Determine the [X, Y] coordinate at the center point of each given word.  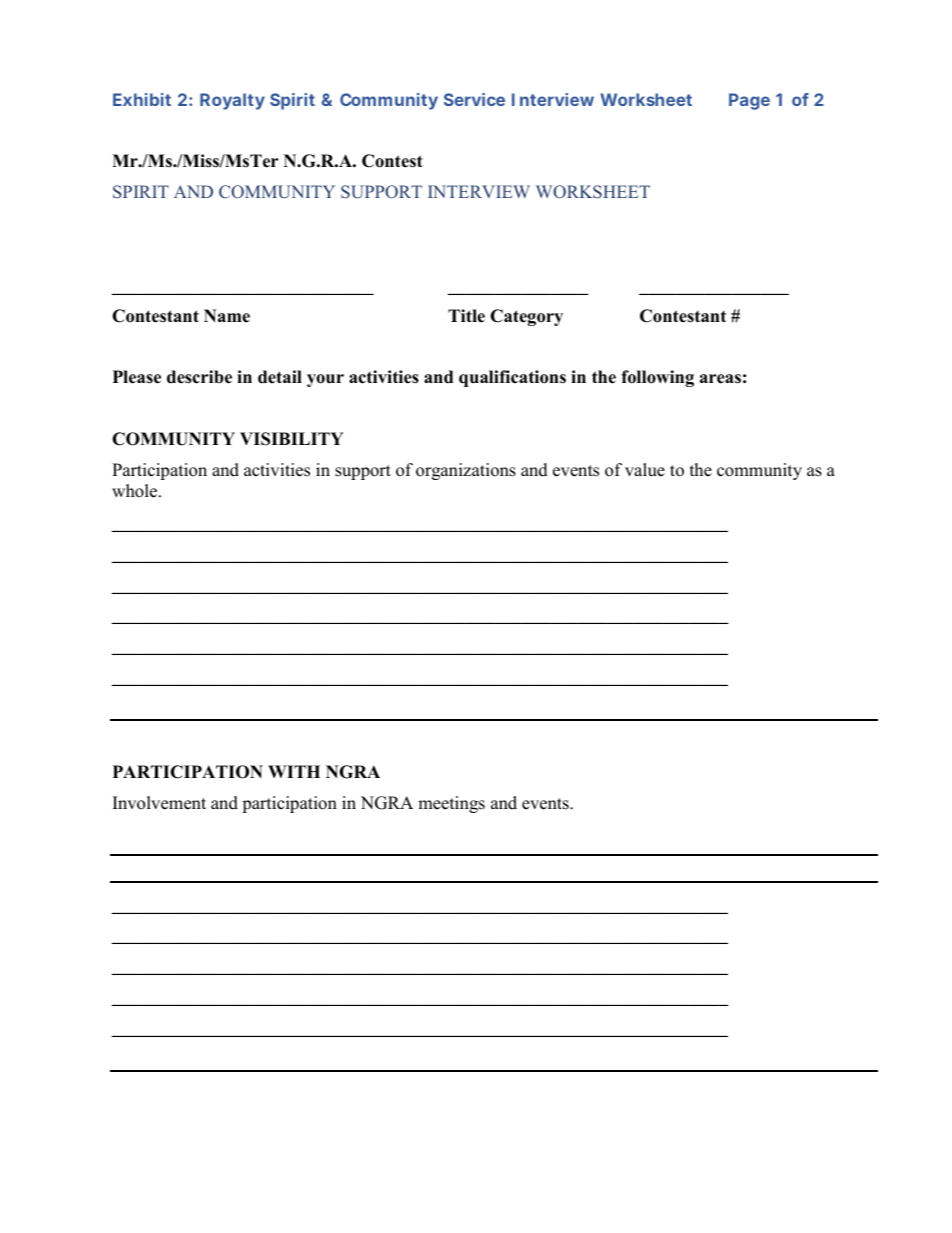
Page [749, 101]
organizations [466, 471]
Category [526, 317]
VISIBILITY [292, 439]
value [645, 470]
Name [227, 316]
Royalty [232, 101]
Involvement [159, 803]
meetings [451, 804]
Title [466, 316]
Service [474, 99]
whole [136, 491]
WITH [294, 771]
